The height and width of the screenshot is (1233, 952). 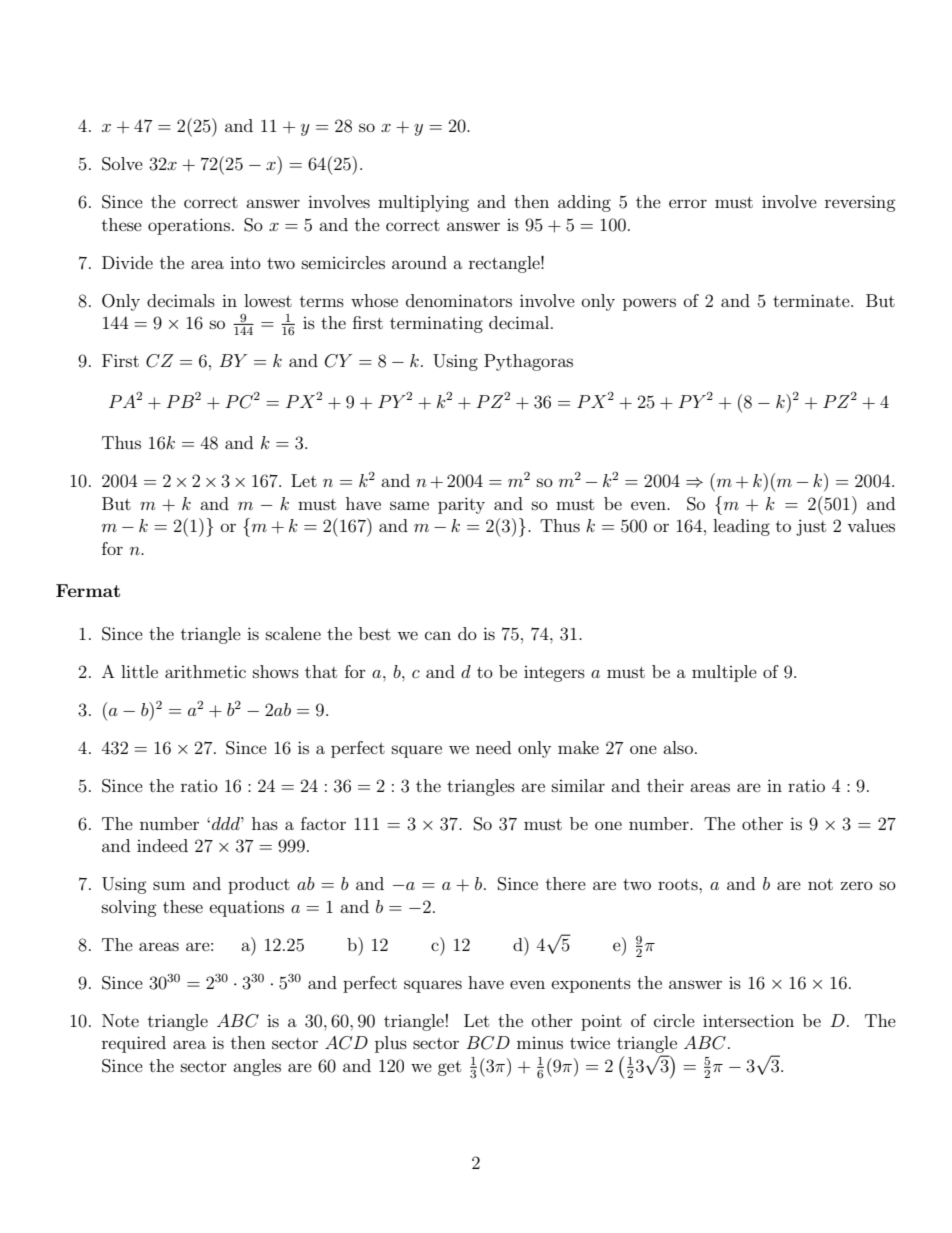 What do you see at coordinates (122, 164) in the screenshot?
I see `Solve` at bounding box center [122, 164].
